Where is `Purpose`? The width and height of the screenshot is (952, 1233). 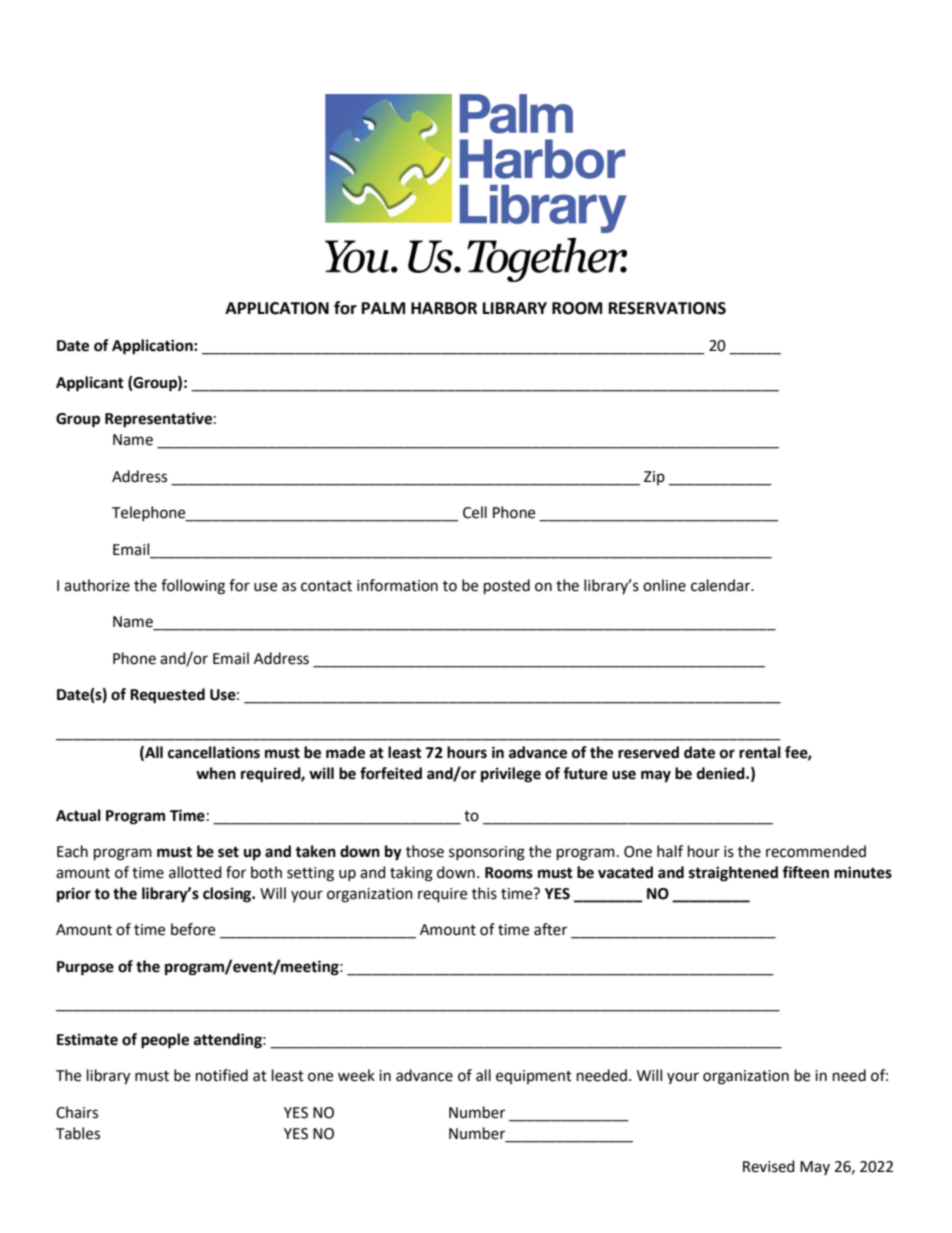
Purpose is located at coordinates (85, 968).
